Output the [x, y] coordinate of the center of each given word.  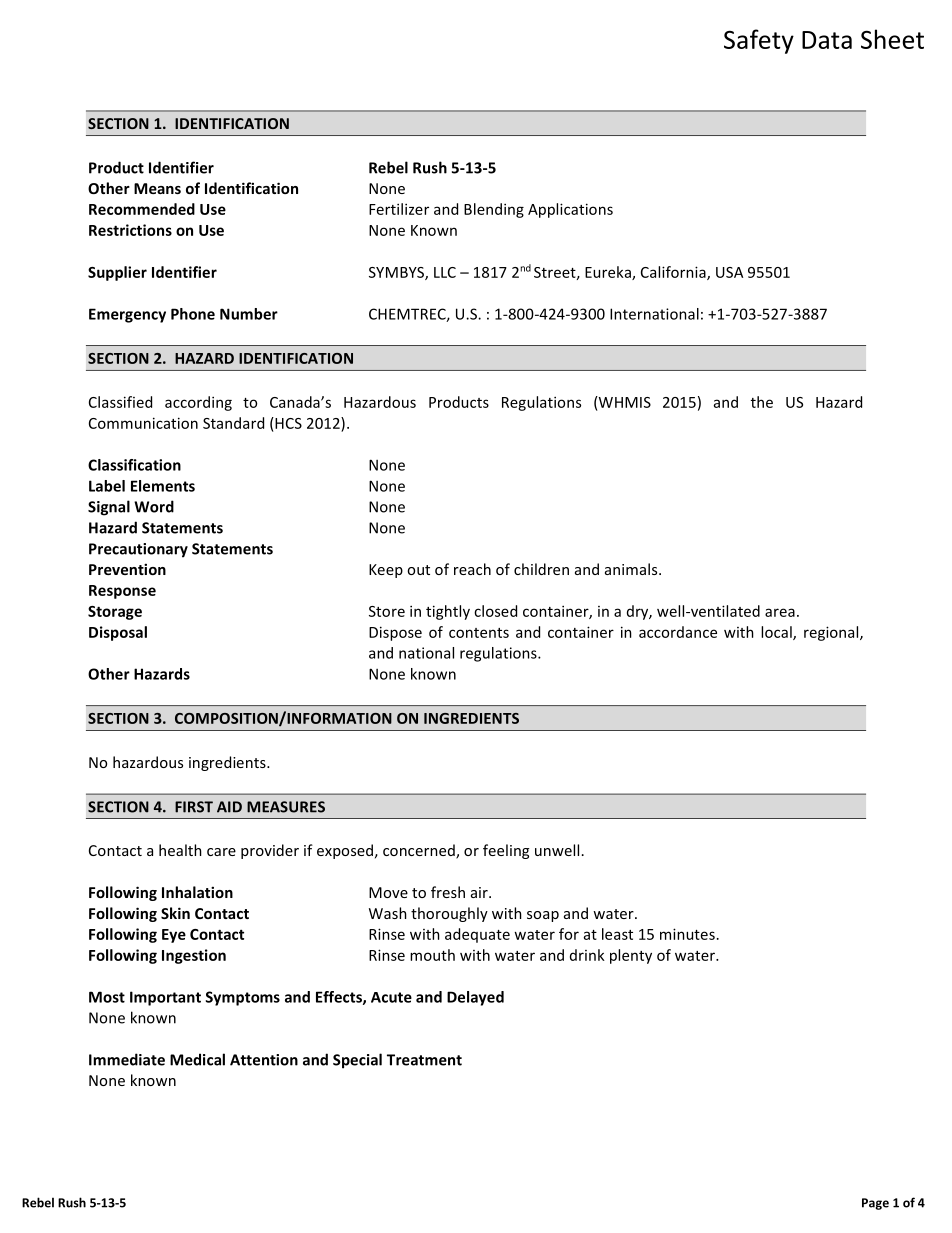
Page [875, 1204]
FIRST [194, 807]
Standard [233, 423]
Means [157, 188]
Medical [197, 1059]
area [780, 612]
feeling [506, 851]
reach [472, 569]
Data [827, 40]
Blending [494, 210]
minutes [687, 934]
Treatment [424, 1060]
